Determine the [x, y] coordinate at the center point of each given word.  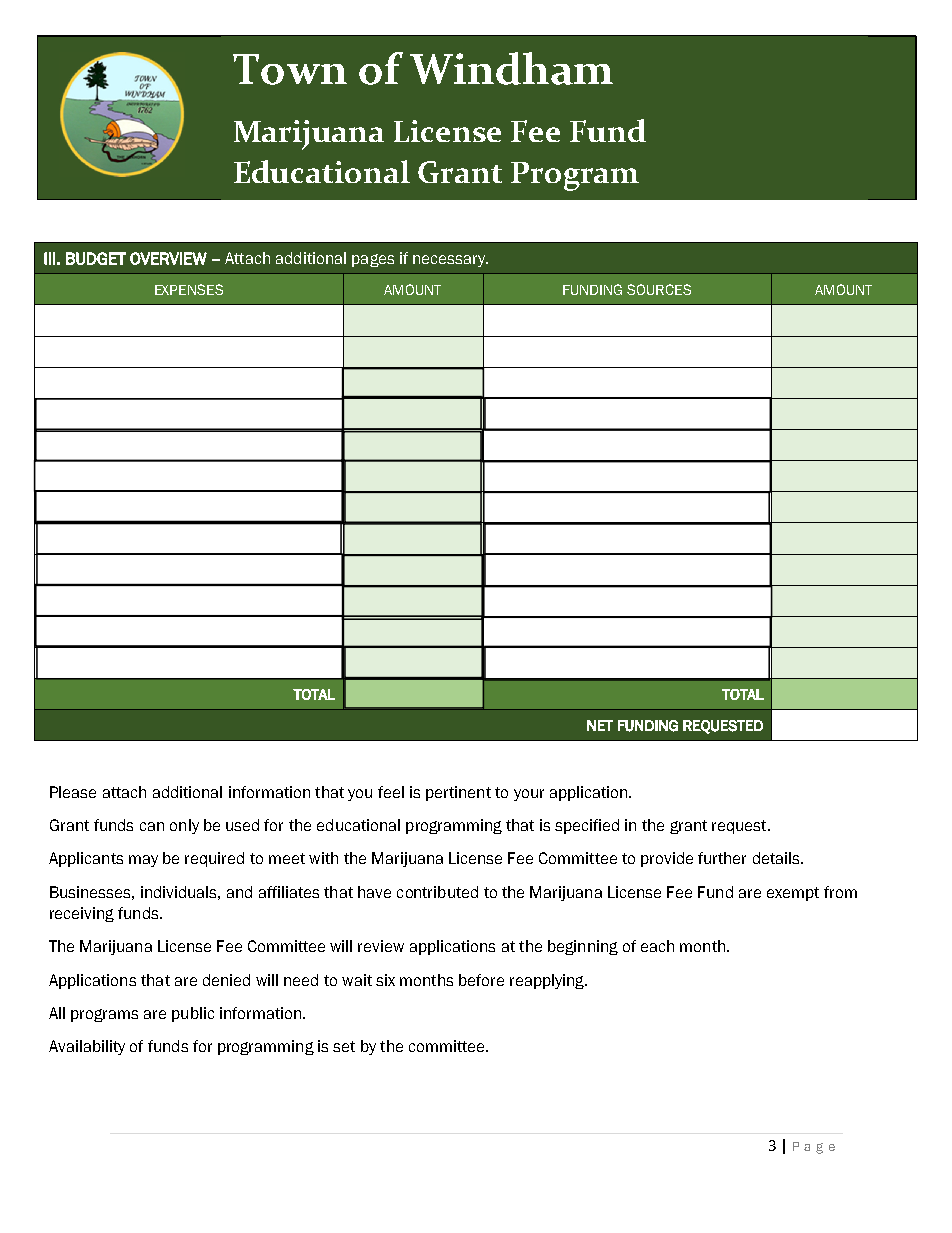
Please [73, 792]
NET [600, 725]
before [481, 980]
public [193, 1014]
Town [290, 69]
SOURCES [659, 289]
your [529, 795]
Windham [511, 68]
